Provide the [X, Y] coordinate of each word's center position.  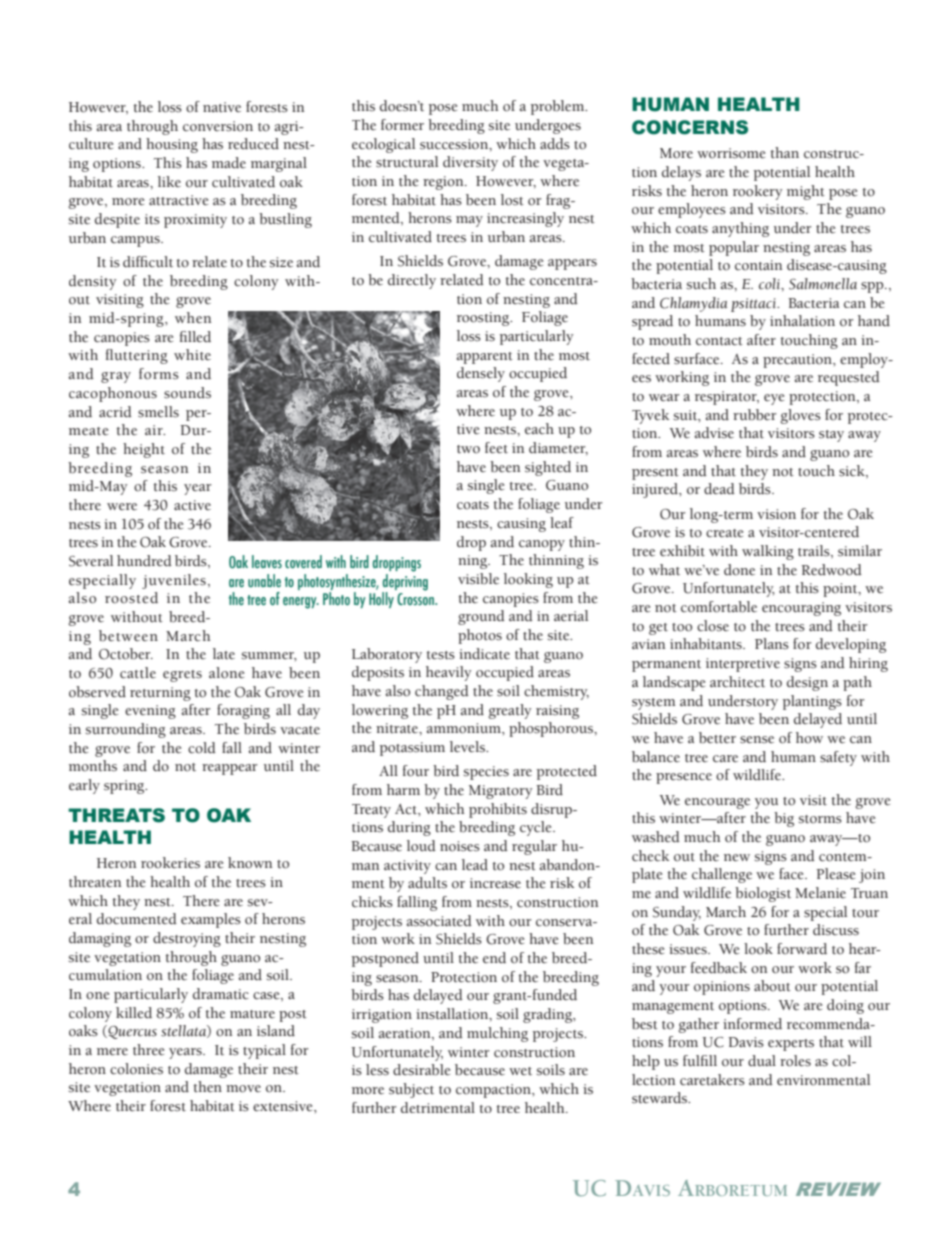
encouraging [801, 609]
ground [481, 617]
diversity [470, 163]
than [785, 152]
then [208, 1087]
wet [520, 1071]
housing [172, 145]
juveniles [174, 581]
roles [795, 1061]
